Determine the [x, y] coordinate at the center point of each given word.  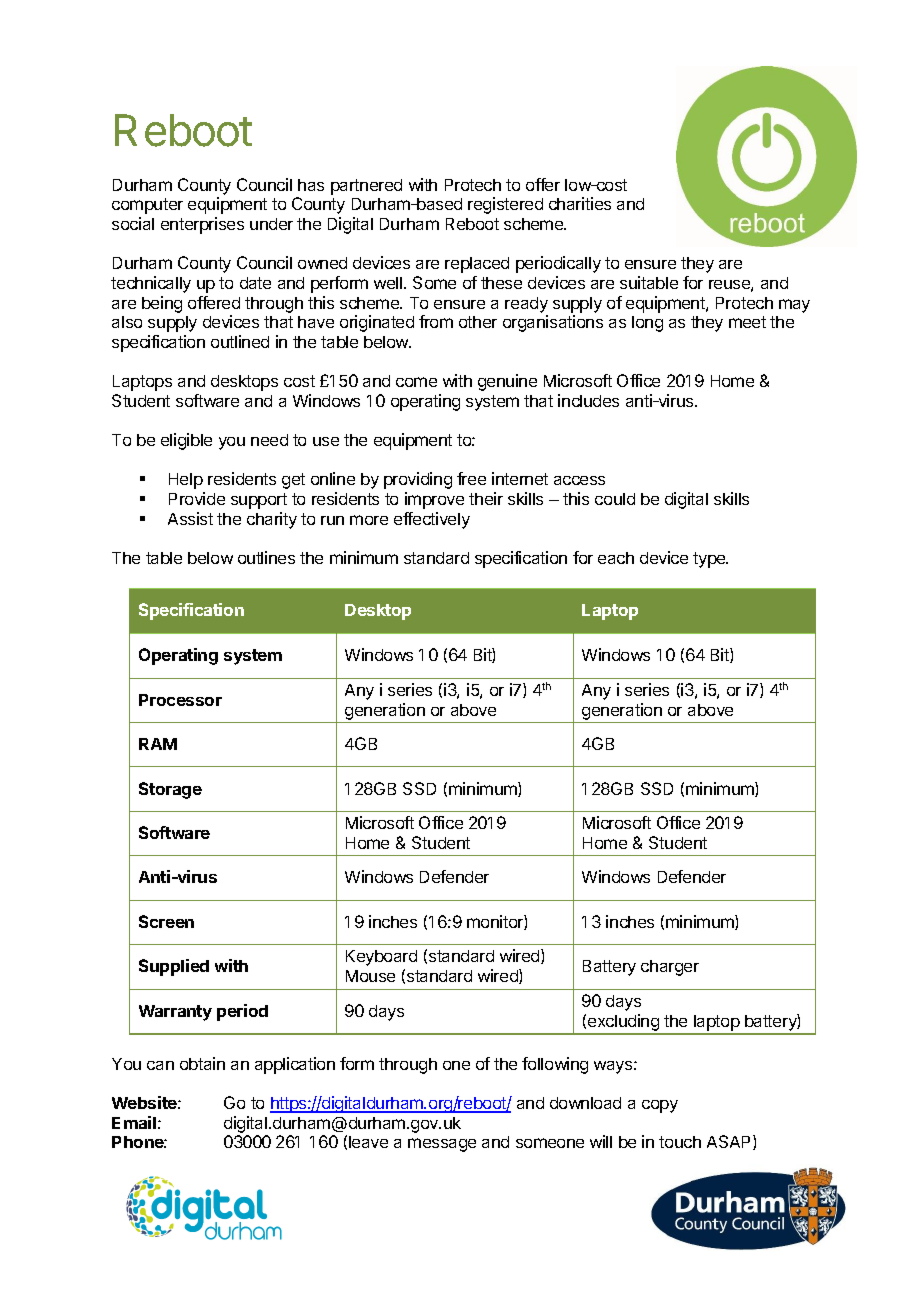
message [442, 1145]
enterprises [202, 225]
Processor [180, 700]
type [710, 560]
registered [505, 205]
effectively [432, 520]
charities [580, 203]
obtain [202, 1063]
